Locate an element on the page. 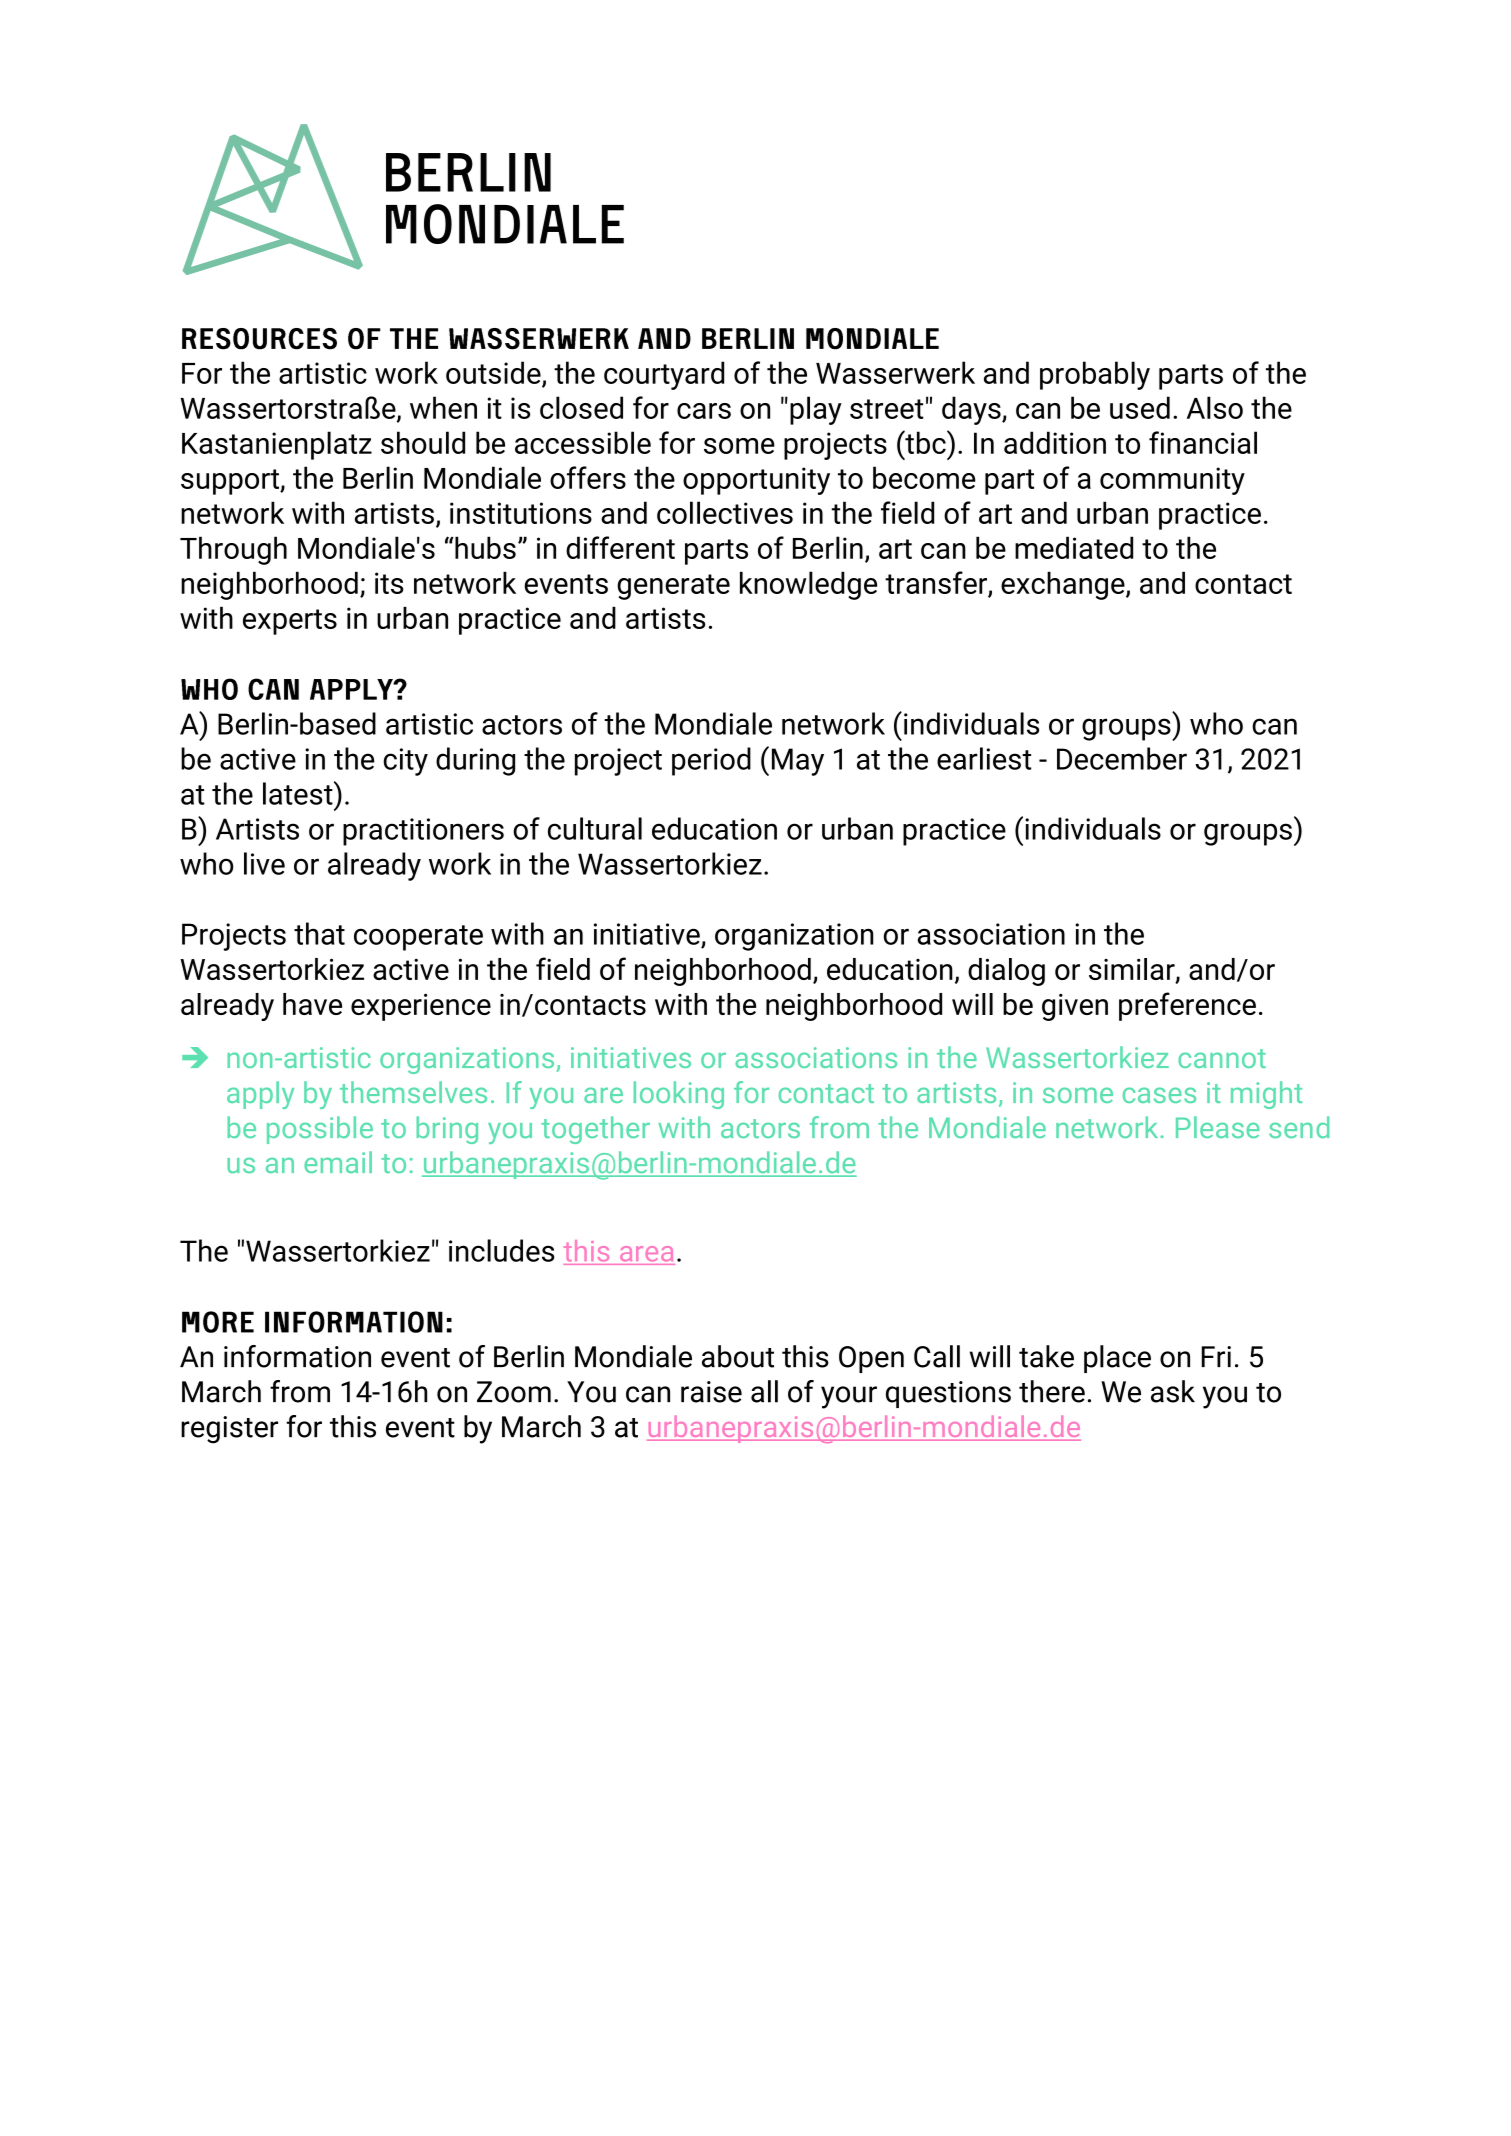  Please is located at coordinates (1218, 1127).
